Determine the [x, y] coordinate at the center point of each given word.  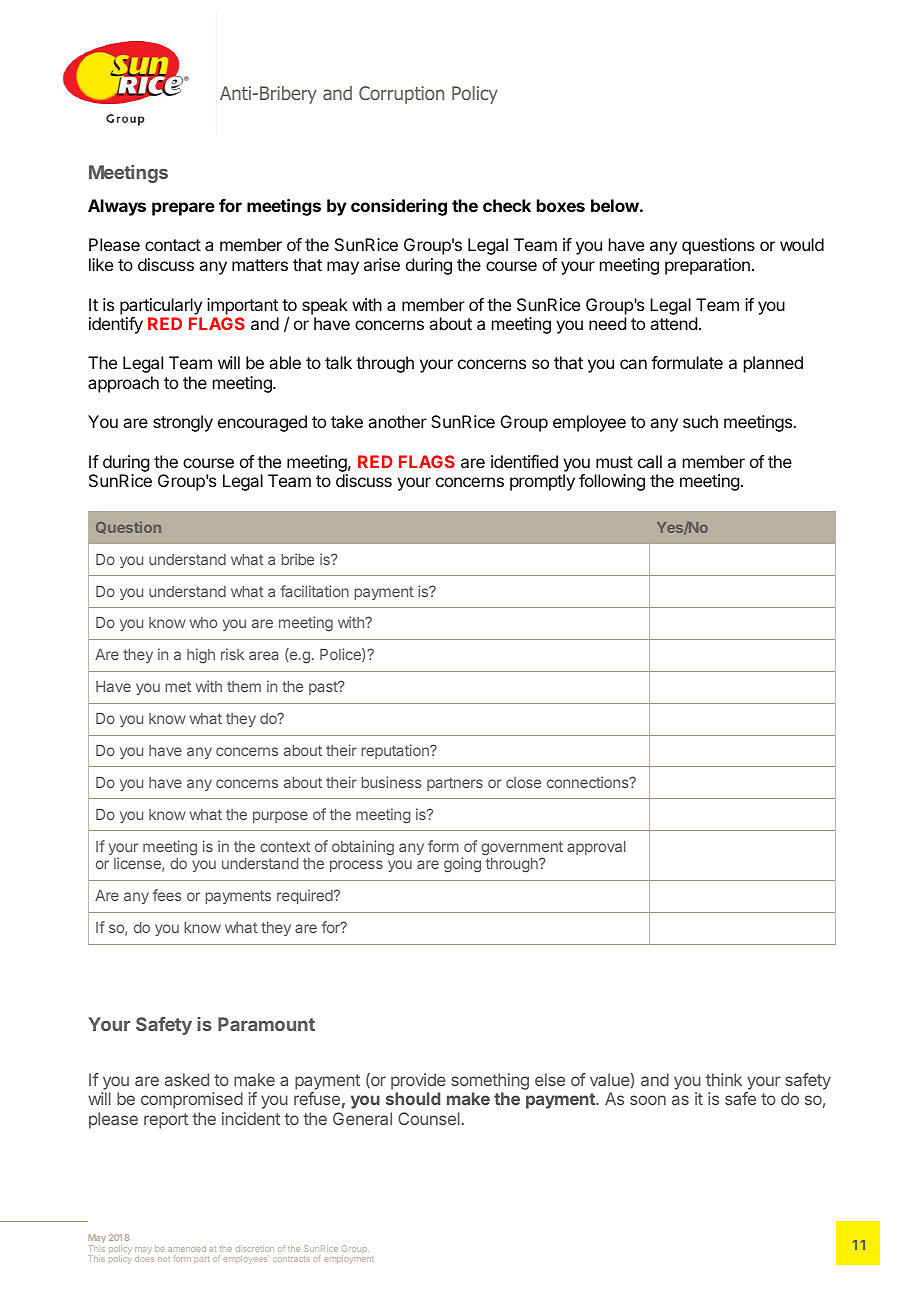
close [523, 782]
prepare [183, 209]
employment [349, 1259]
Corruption [401, 95]
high [201, 656]
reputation [396, 751]
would [802, 244]
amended [187, 1248]
